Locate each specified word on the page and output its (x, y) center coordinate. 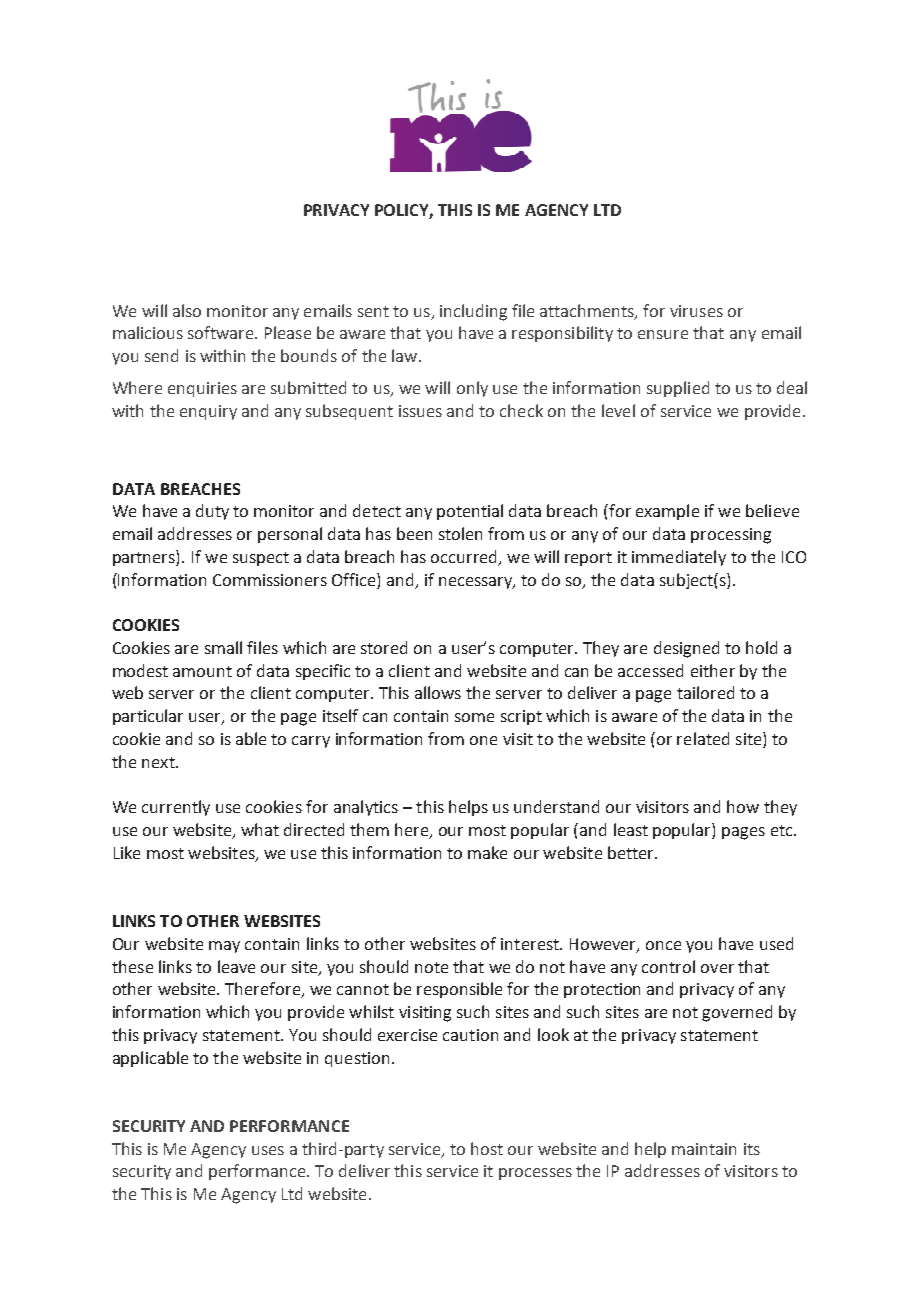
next (159, 762)
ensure (663, 334)
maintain (704, 1149)
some (474, 717)
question (357, 1059)
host (487, 1148)
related (703, 738)
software (222, 332)
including (473, 312)
